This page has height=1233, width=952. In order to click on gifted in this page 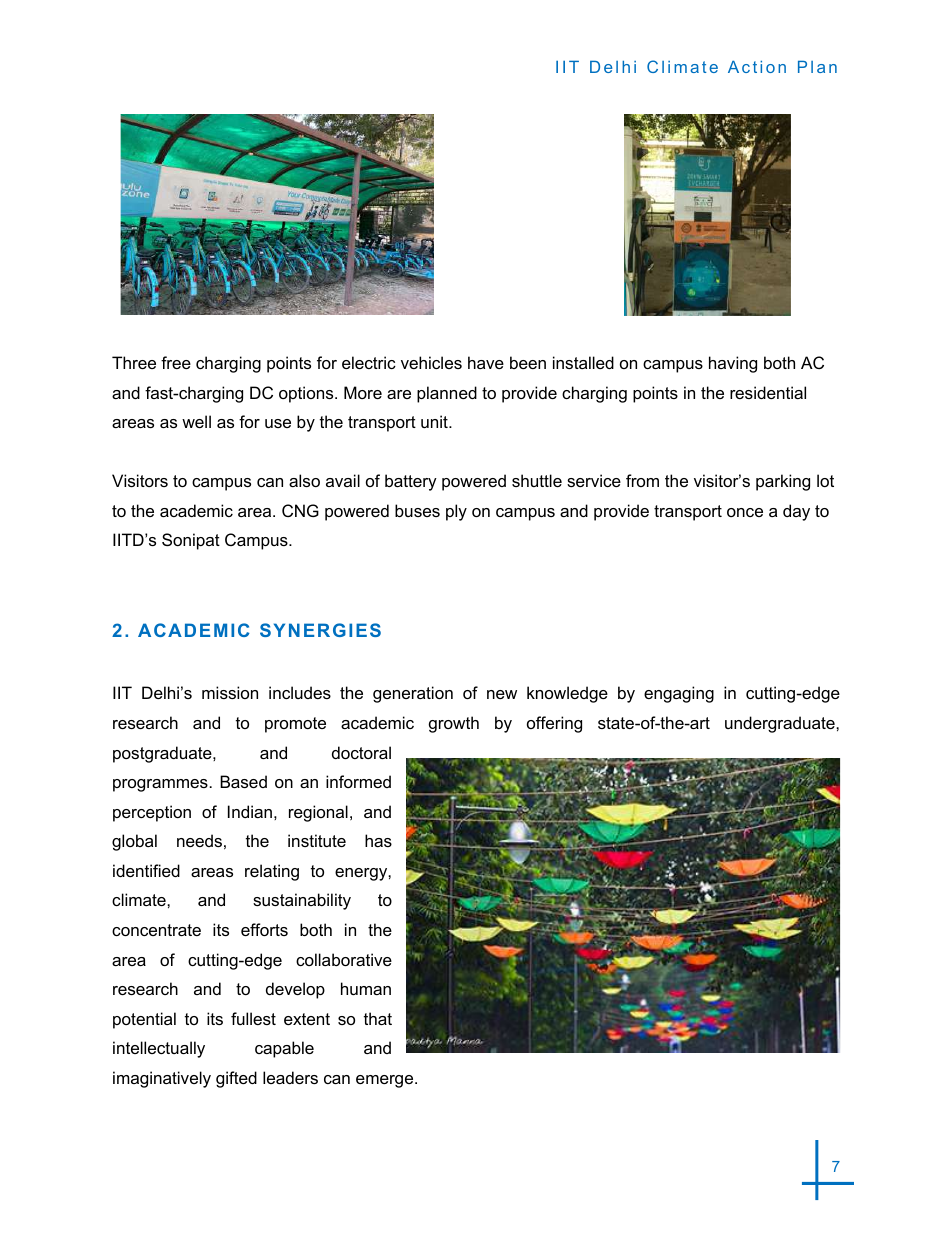, I will do `click(236, 1079)`.
